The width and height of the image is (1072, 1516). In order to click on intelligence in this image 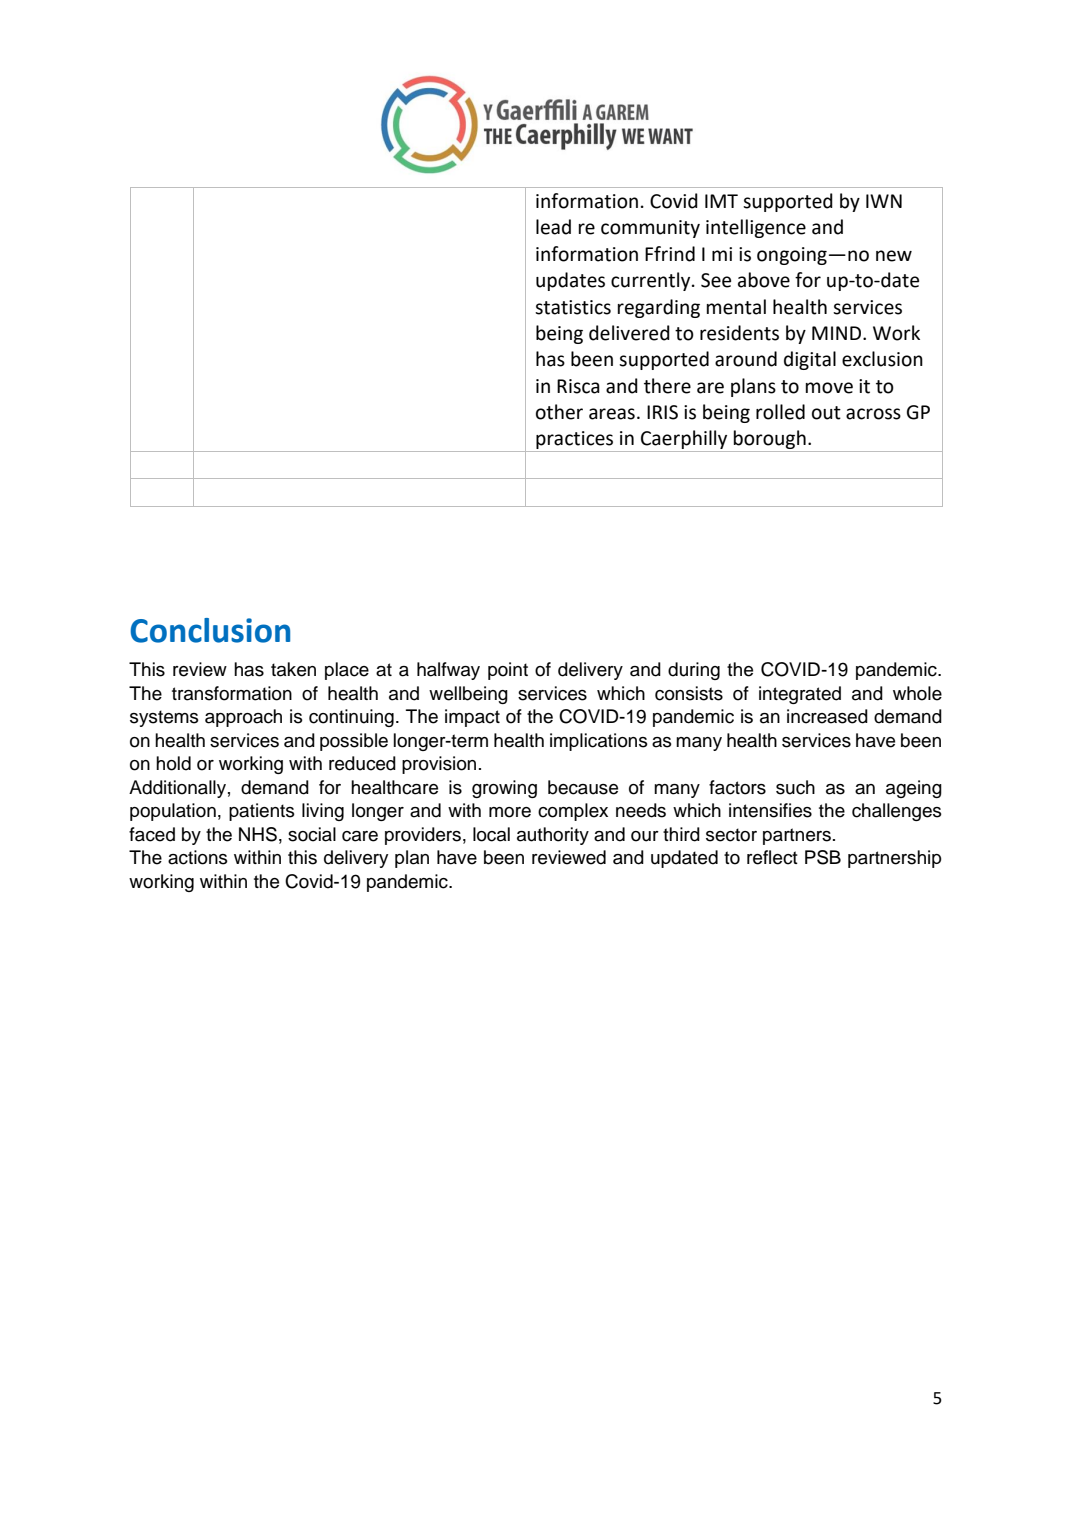, I will do `click(756, 228)`.
